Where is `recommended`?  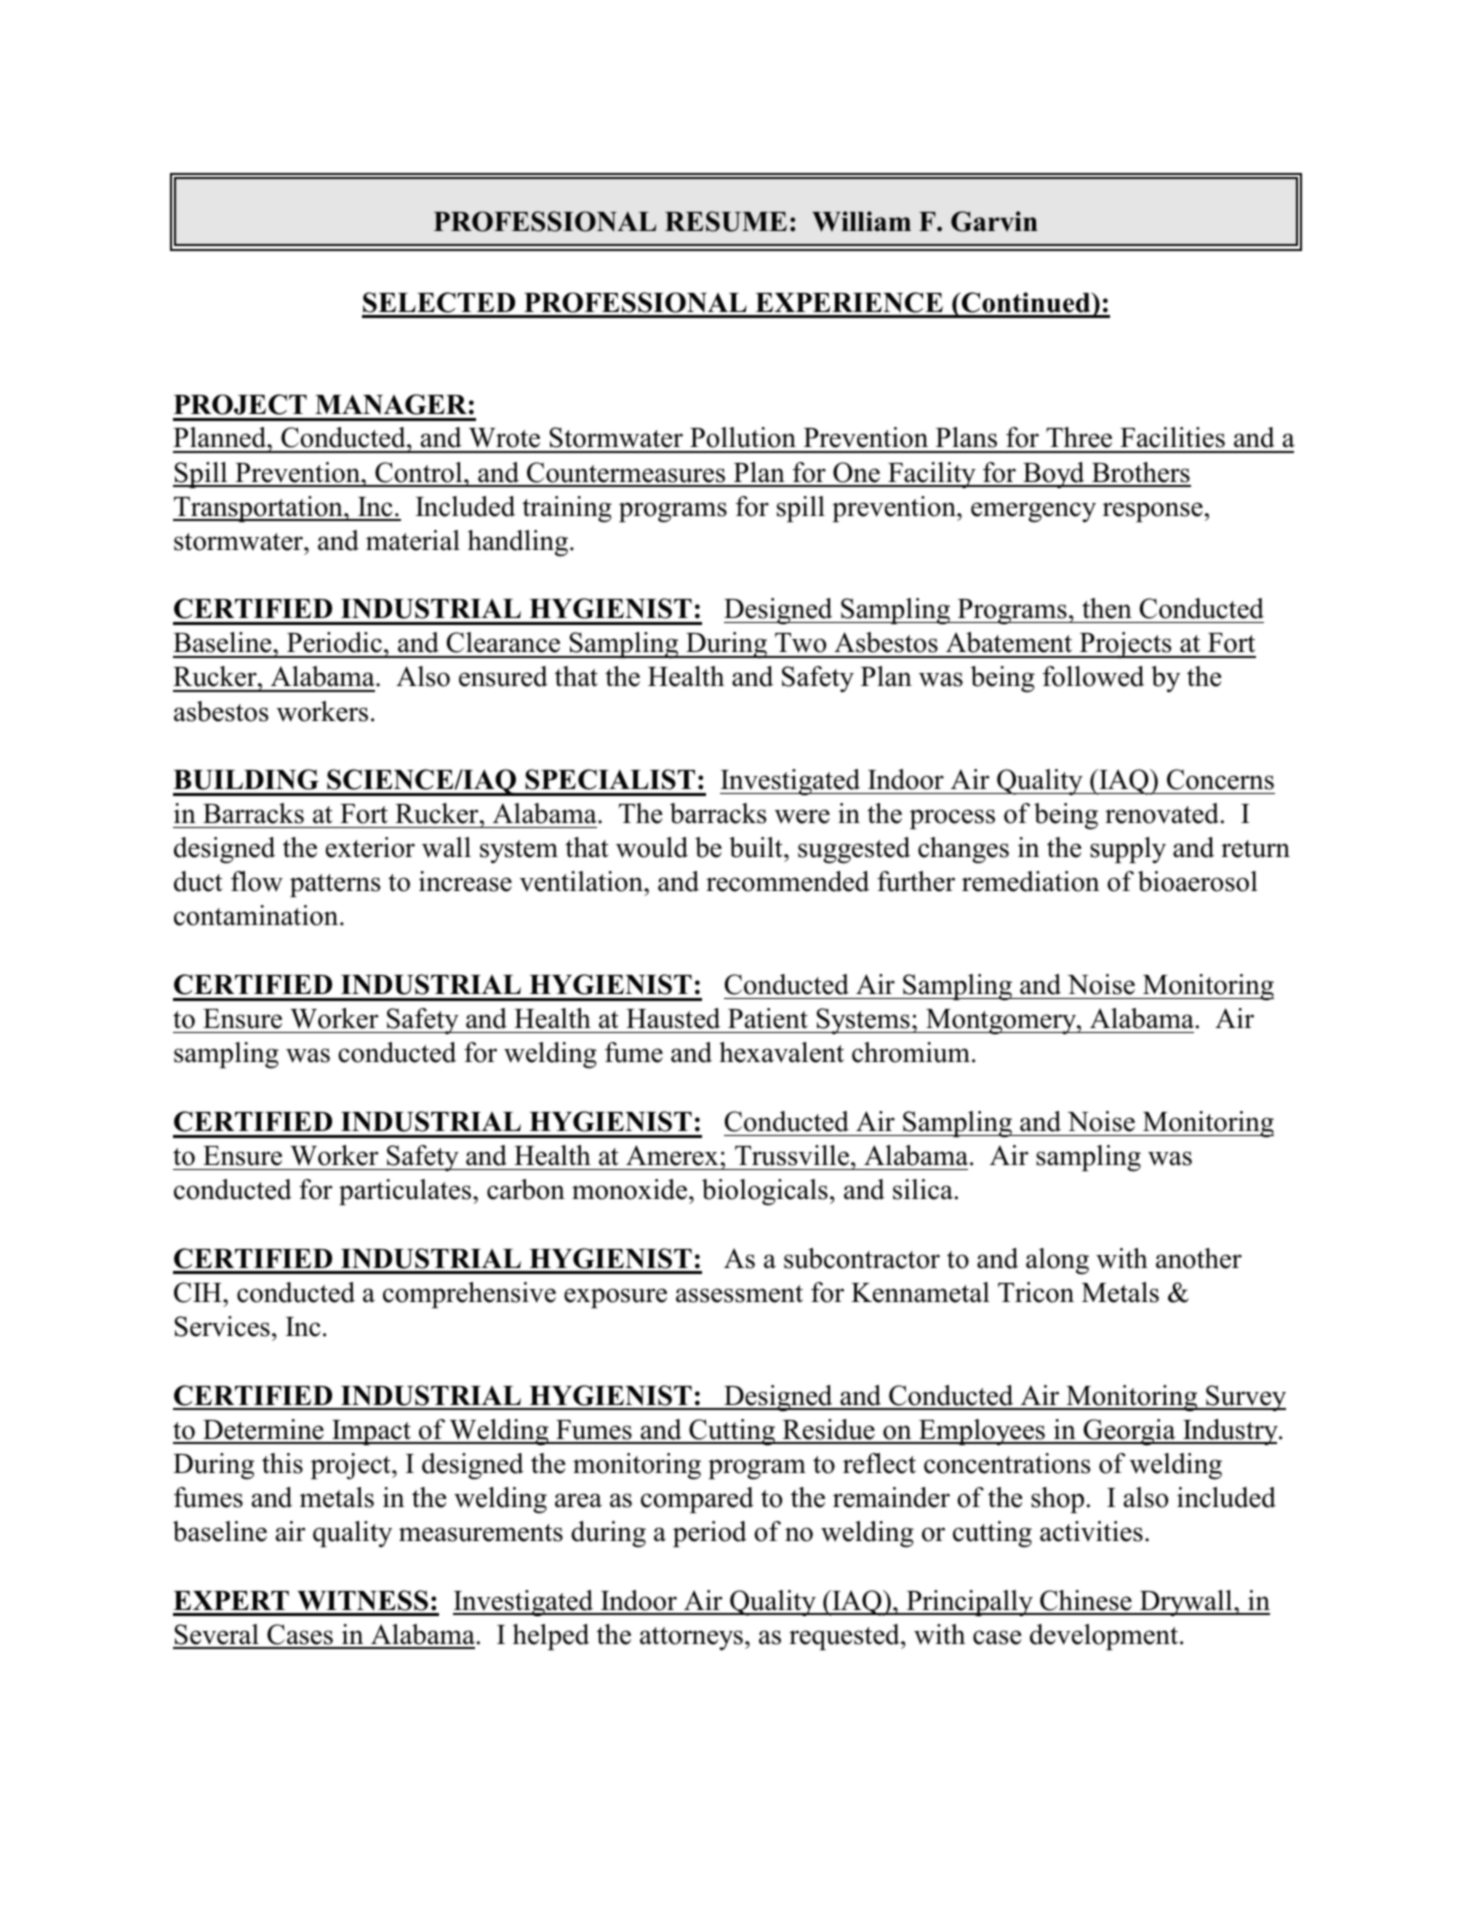
recommended is located at coordinates (787, 881).
